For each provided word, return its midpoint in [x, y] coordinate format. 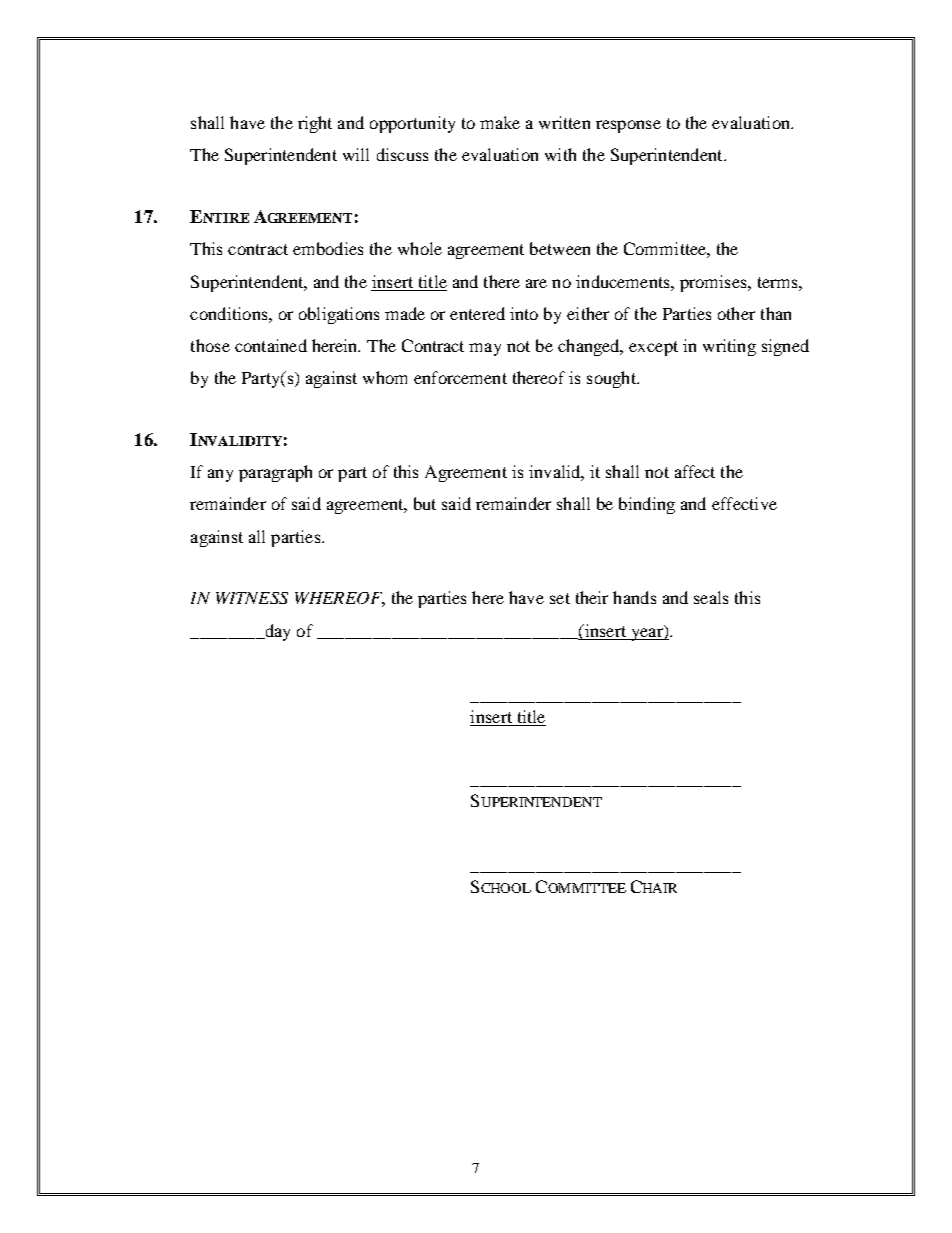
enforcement [460, 377]
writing [729, 347]
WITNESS [252, 598]
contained [271, 345]
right [315, 124]
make [500, 122]
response [628, 126]
